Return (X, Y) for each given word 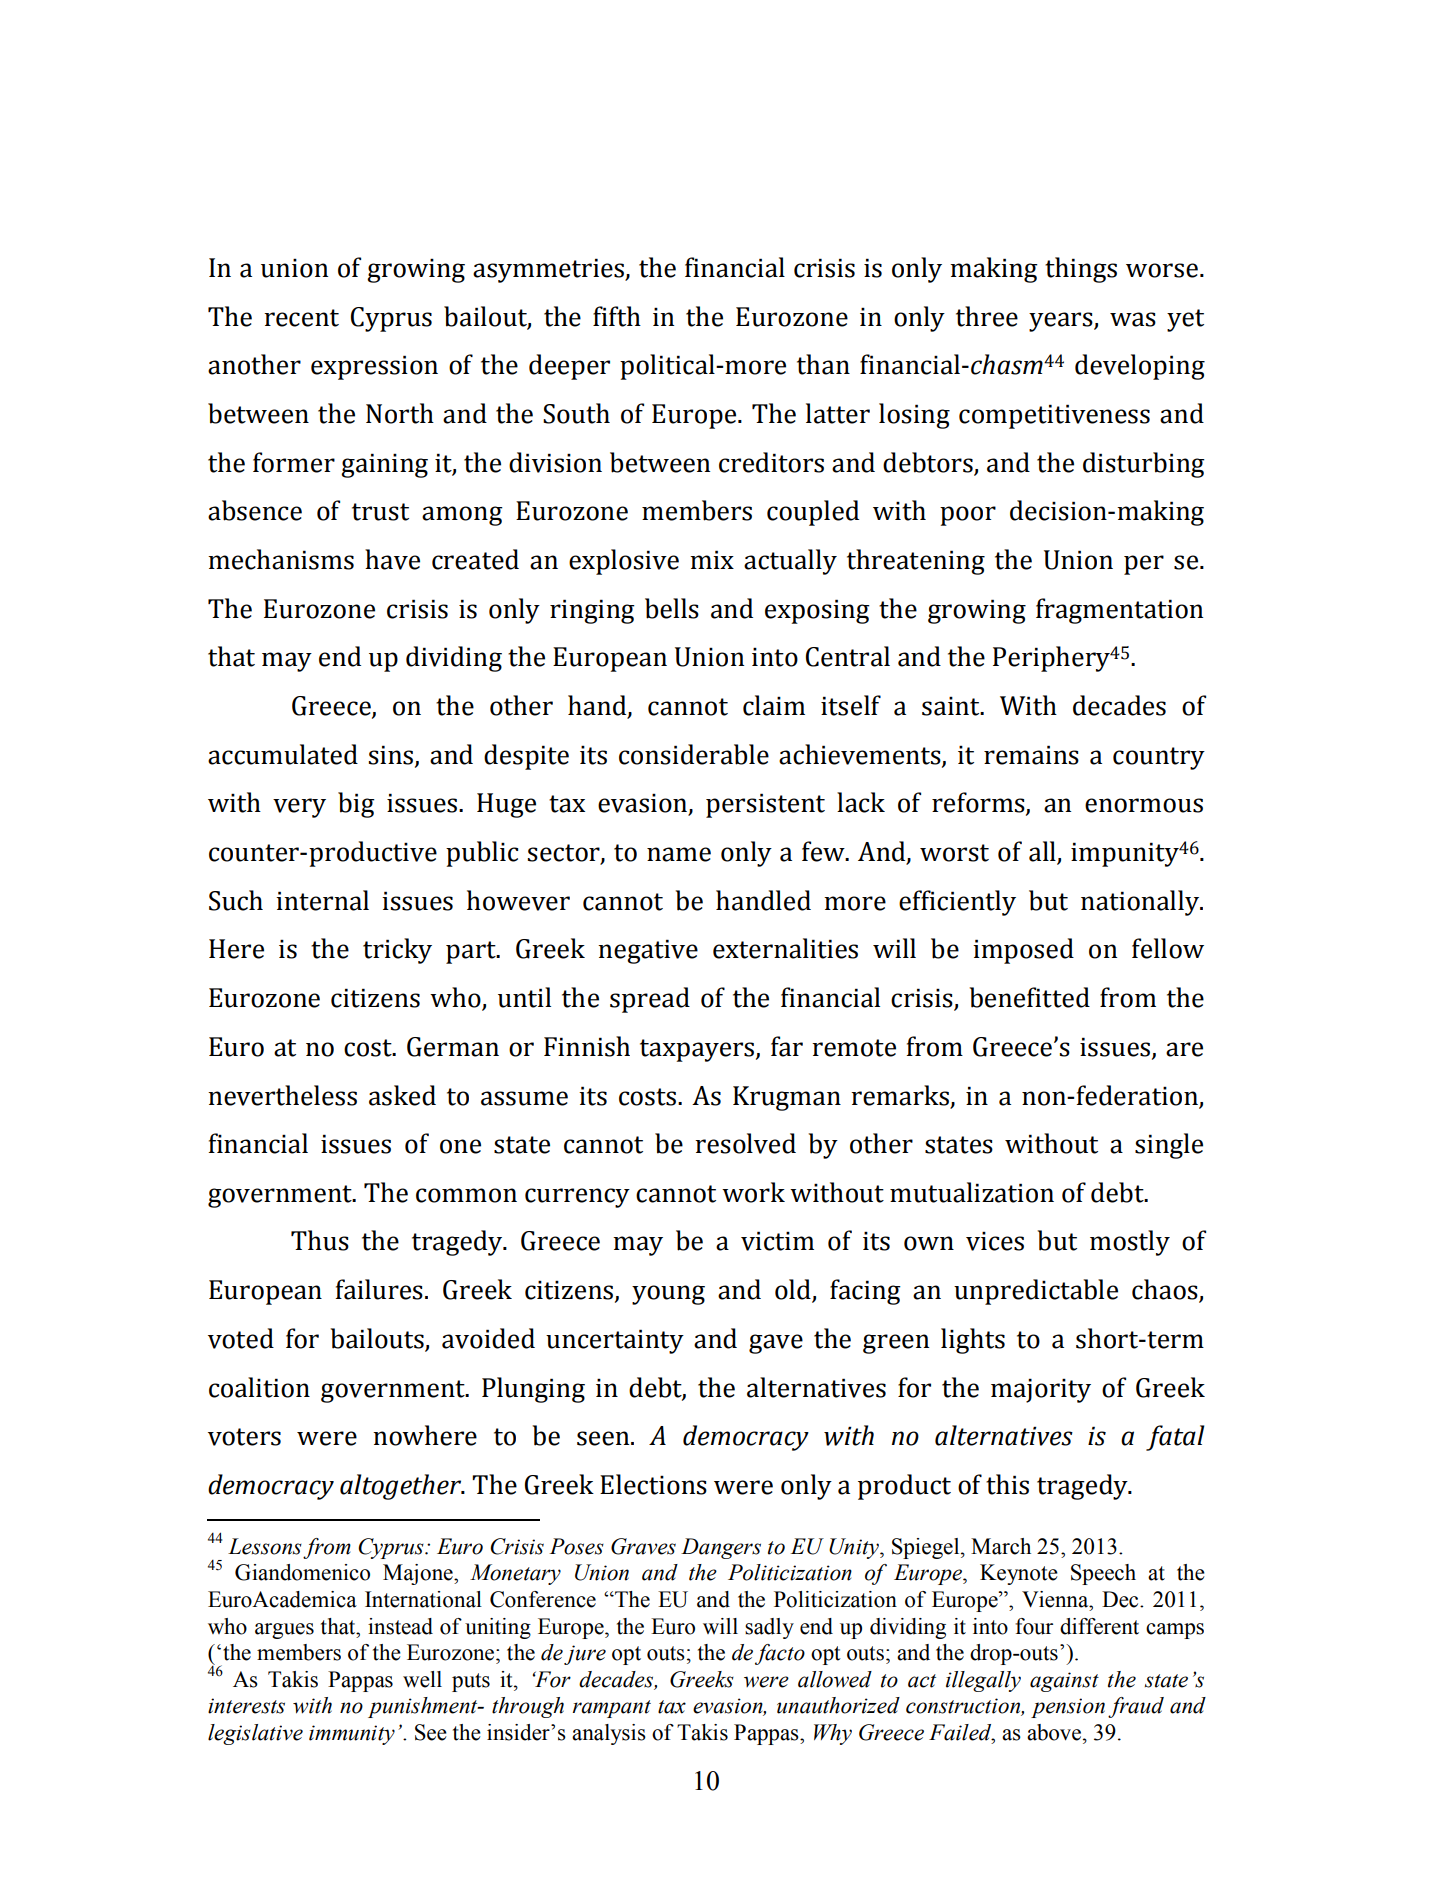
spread (650, 1000)
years (1062, 322)
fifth (617, 316)
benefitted (1030, 997)
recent (301, 318)
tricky (397, 951)
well (422, 1679)
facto (780, 1654)
